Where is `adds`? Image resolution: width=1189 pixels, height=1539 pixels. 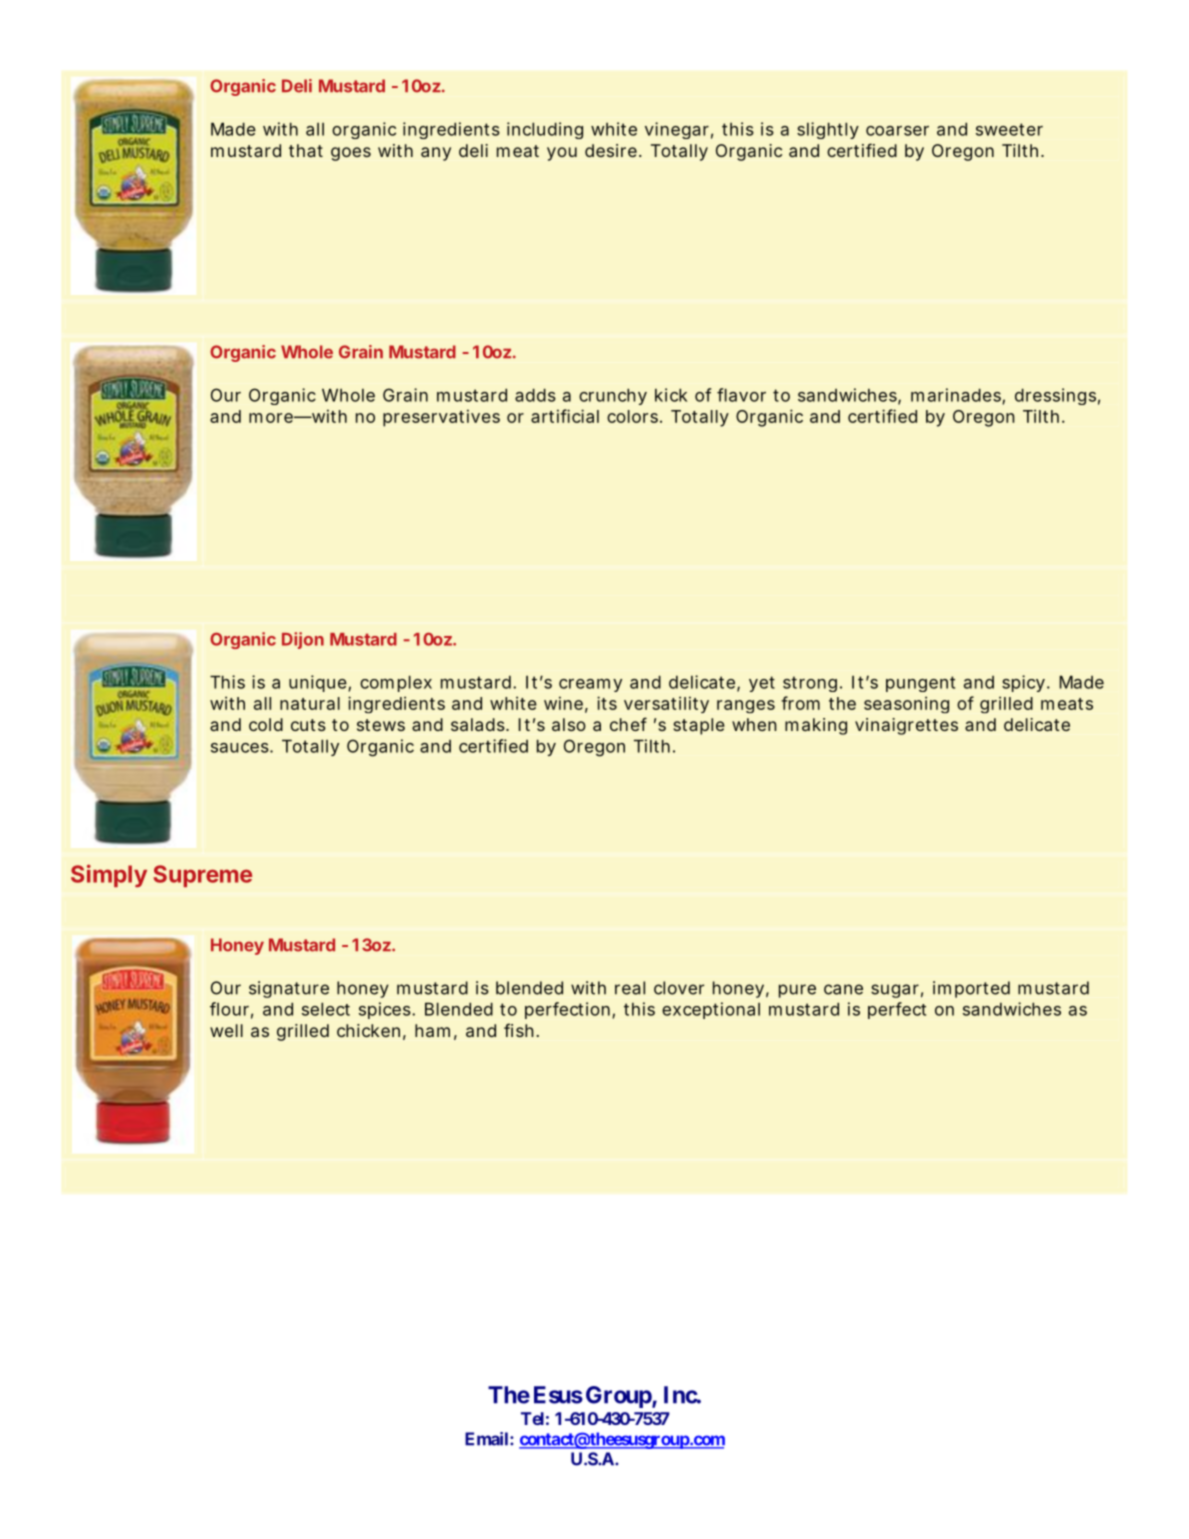
adds is located at coordinates (535, 395).
